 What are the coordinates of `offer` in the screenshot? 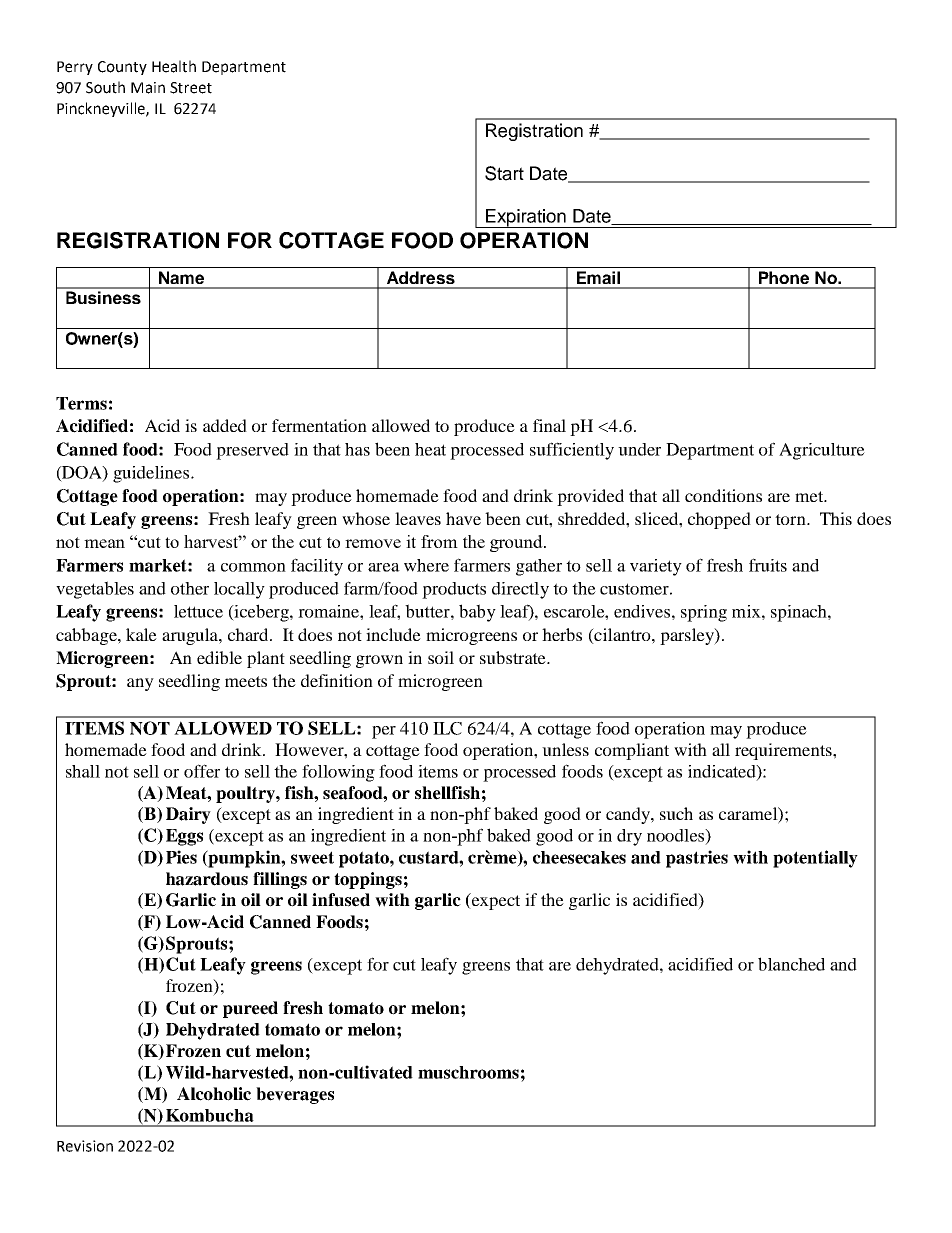 It's located at (202, 771).
